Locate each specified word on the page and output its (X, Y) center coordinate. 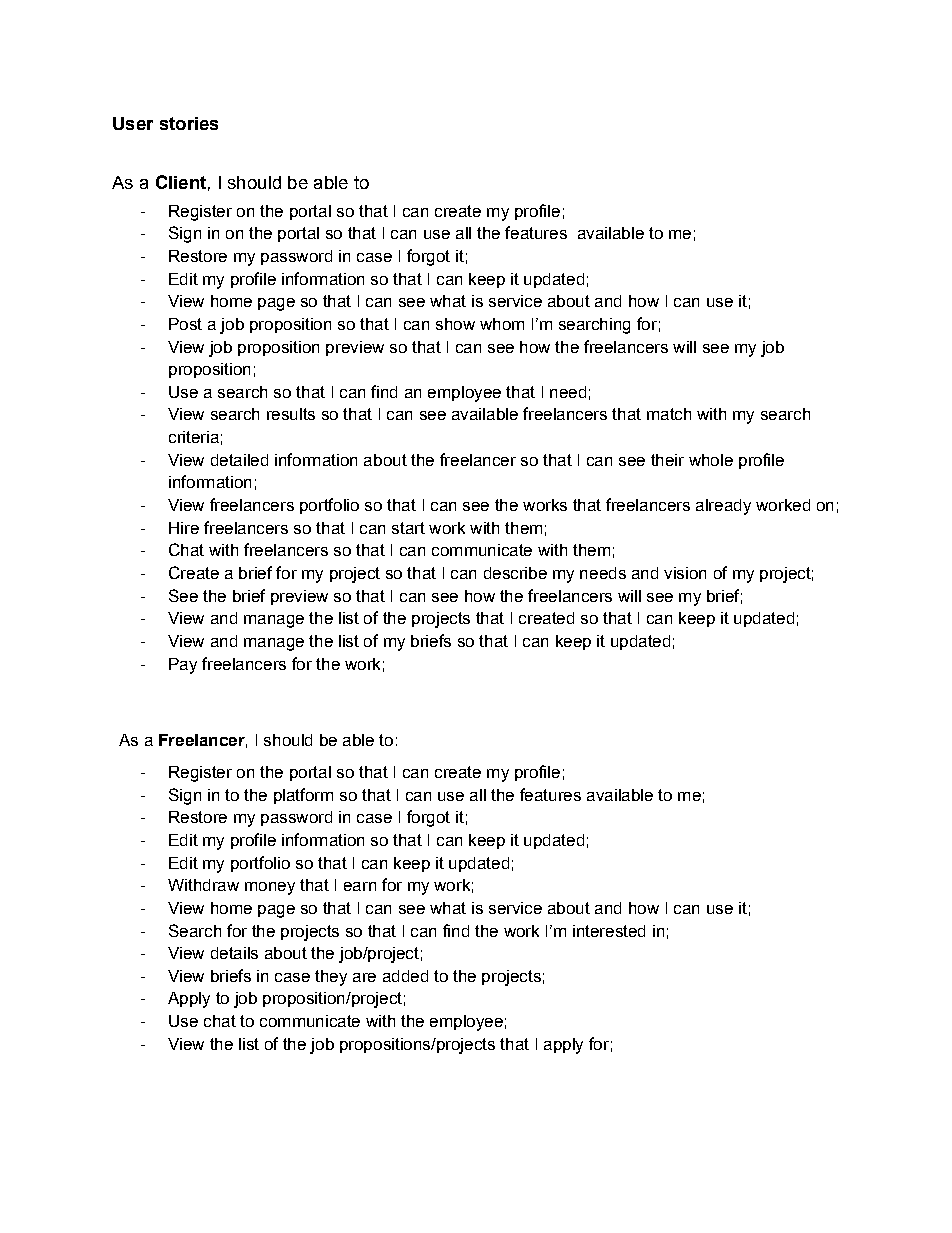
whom (502, 324)
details (234, 953)
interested (609, 931)
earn (360, 886)
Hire (184, 528)
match (669, 414)
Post (185, 324)
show (455, 324)
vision (685, 573)
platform (303, 796)
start (408, 528)
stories (189, 123)
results (291, 414)
